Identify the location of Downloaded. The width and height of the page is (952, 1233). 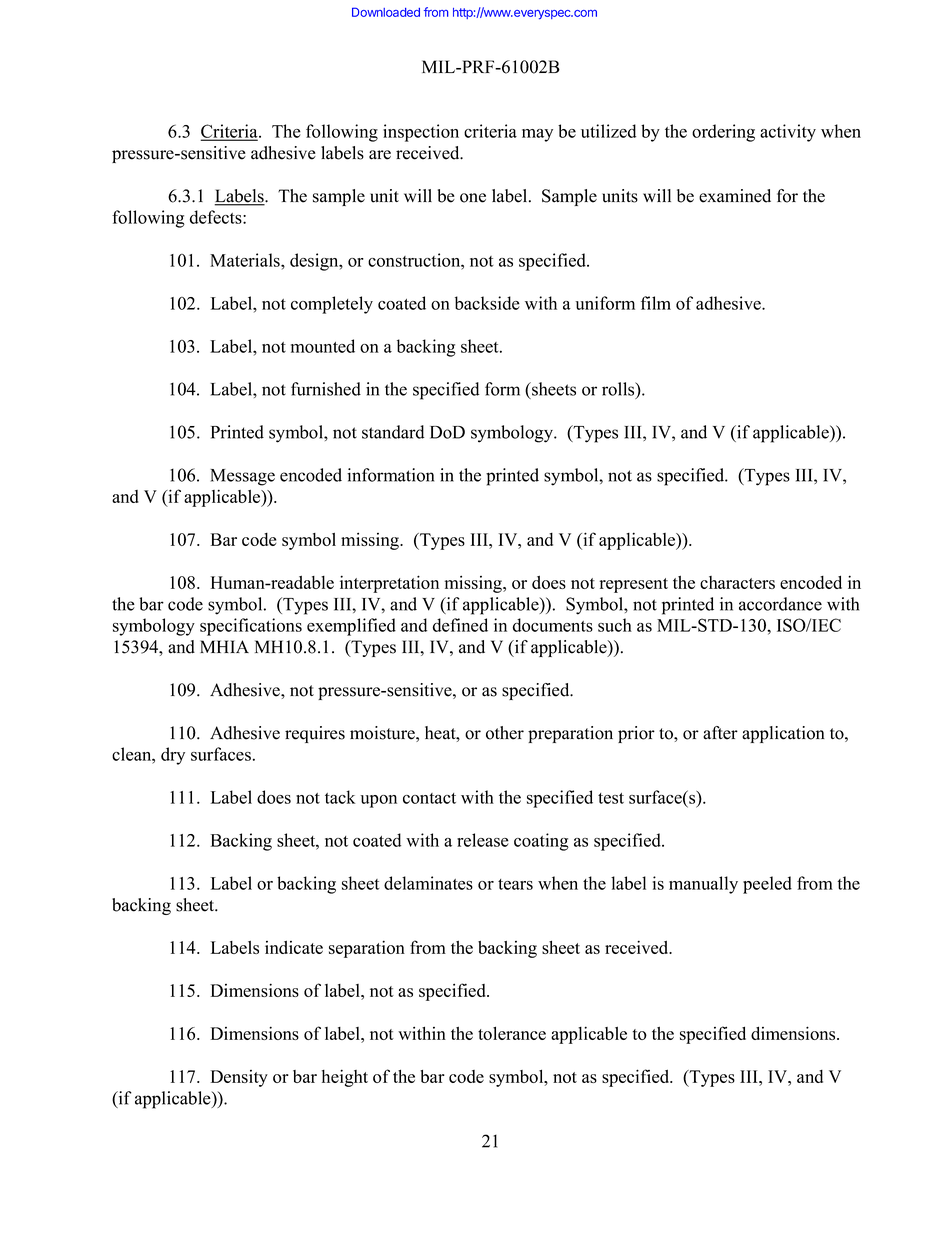
(386, 12).
